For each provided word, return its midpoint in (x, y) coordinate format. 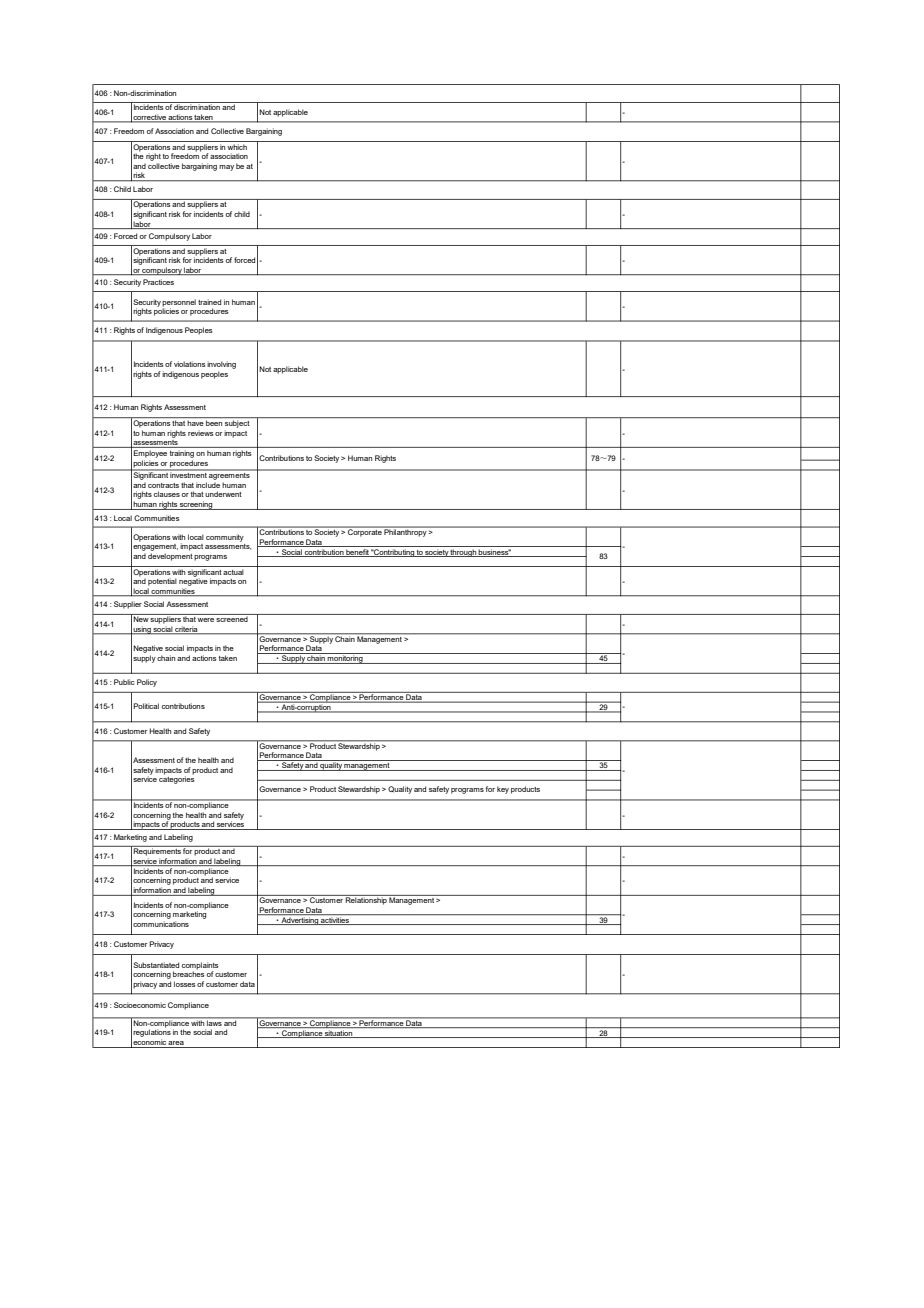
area (176, 1043)
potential (162, 582)
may (226, 168)
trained (209, 302)
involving (221, 365)
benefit (357, 553)
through (463, 553)
